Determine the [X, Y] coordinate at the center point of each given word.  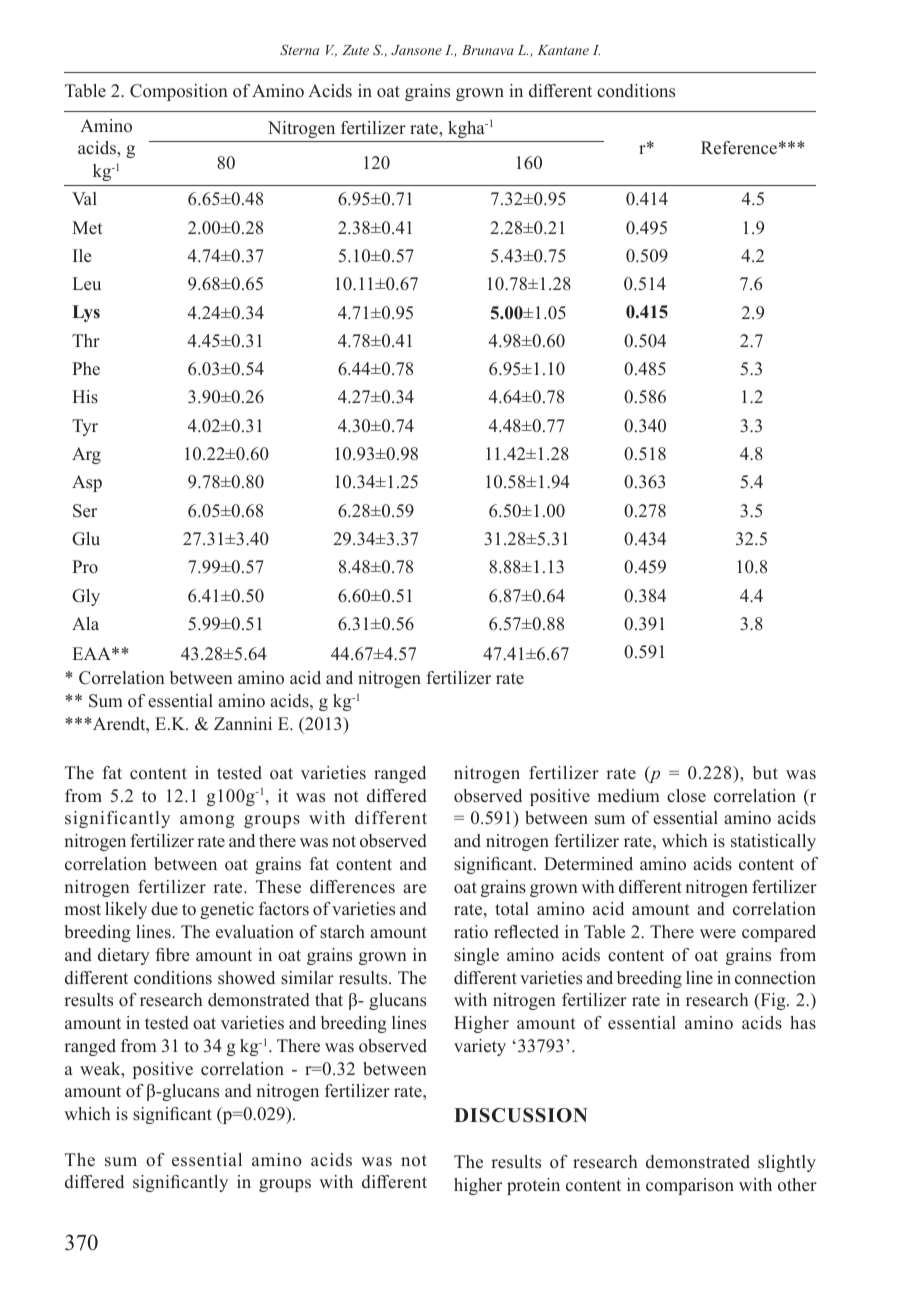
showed [246, 978]
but [765, 773]
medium [628, 796]
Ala [85, 623]
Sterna [299, 49]
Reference [739, 148]
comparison [690, 1186]
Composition [179, 92]
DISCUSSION [521, 1115]
